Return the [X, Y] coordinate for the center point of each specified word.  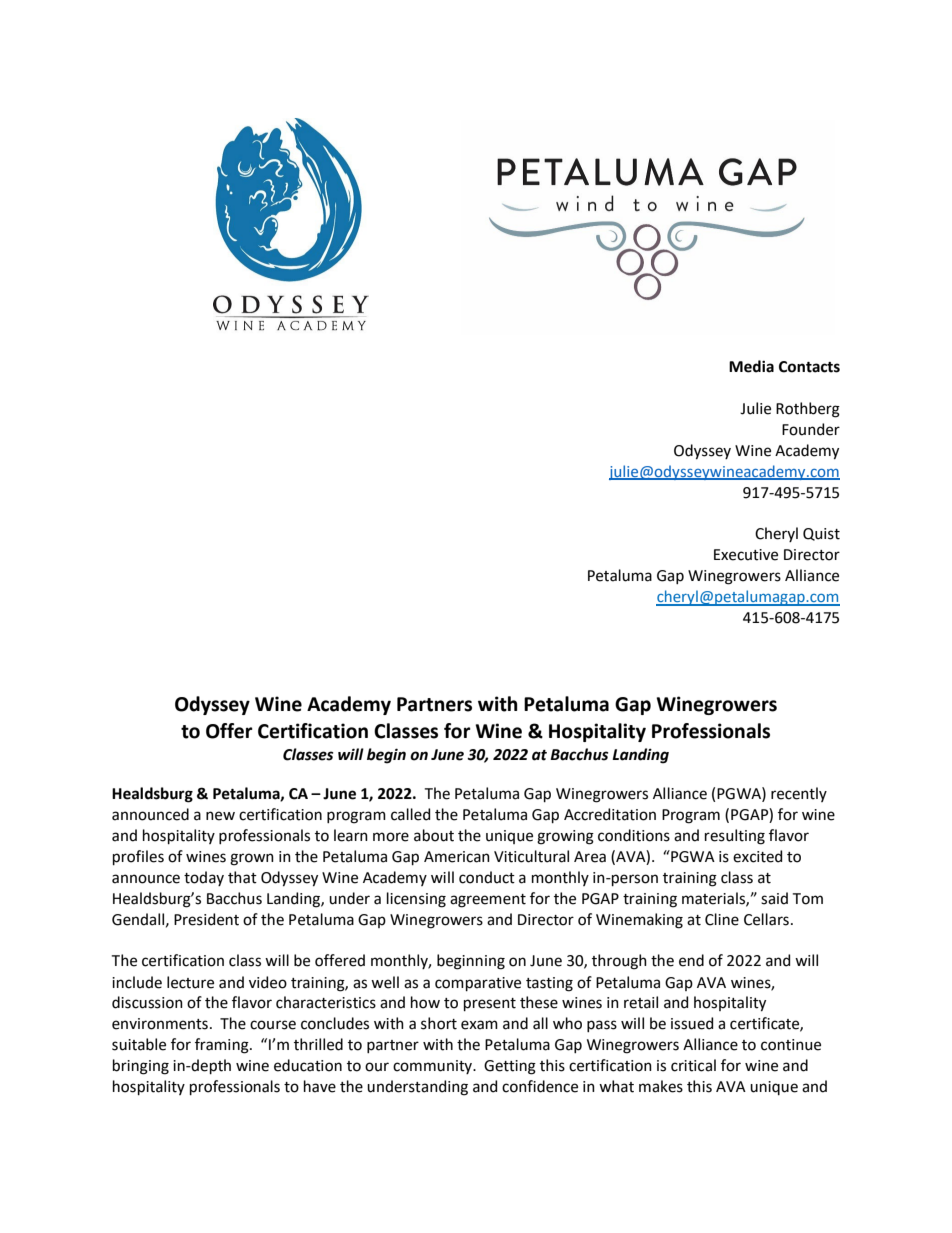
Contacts [809, 367]
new [220, 816]
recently [799, 794]
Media [751, 366]
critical [693, 1065]
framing [223, 1046]
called [410, 814]
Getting [510, 1067]
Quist [821, 534]
